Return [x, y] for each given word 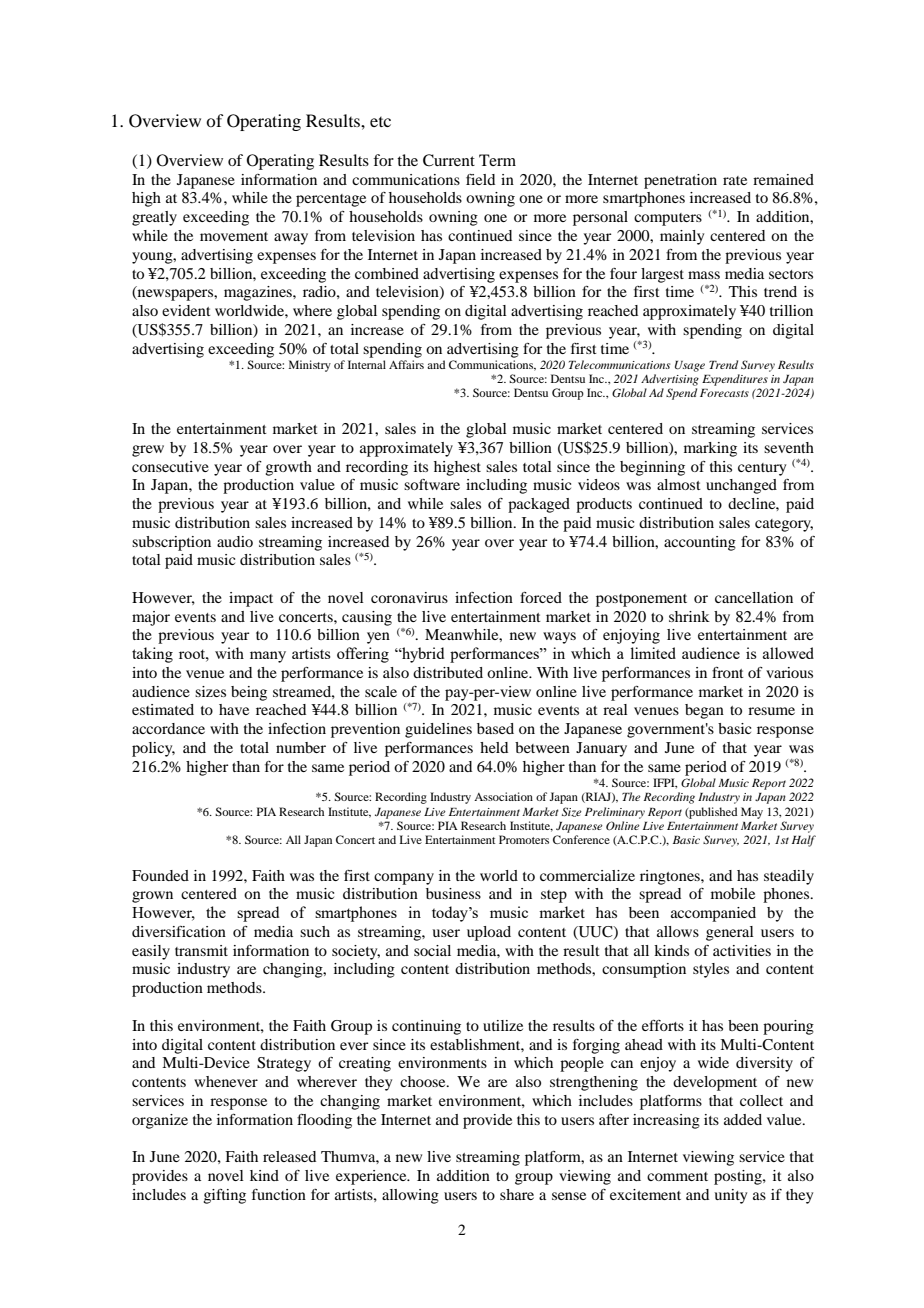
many [268, 657]
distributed [448, 672]
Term [497, 160]
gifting [225, 1196]
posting [739, 1177]
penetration [680, 181]
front [728, 672]
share [517, 1194]
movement [234, 236]
